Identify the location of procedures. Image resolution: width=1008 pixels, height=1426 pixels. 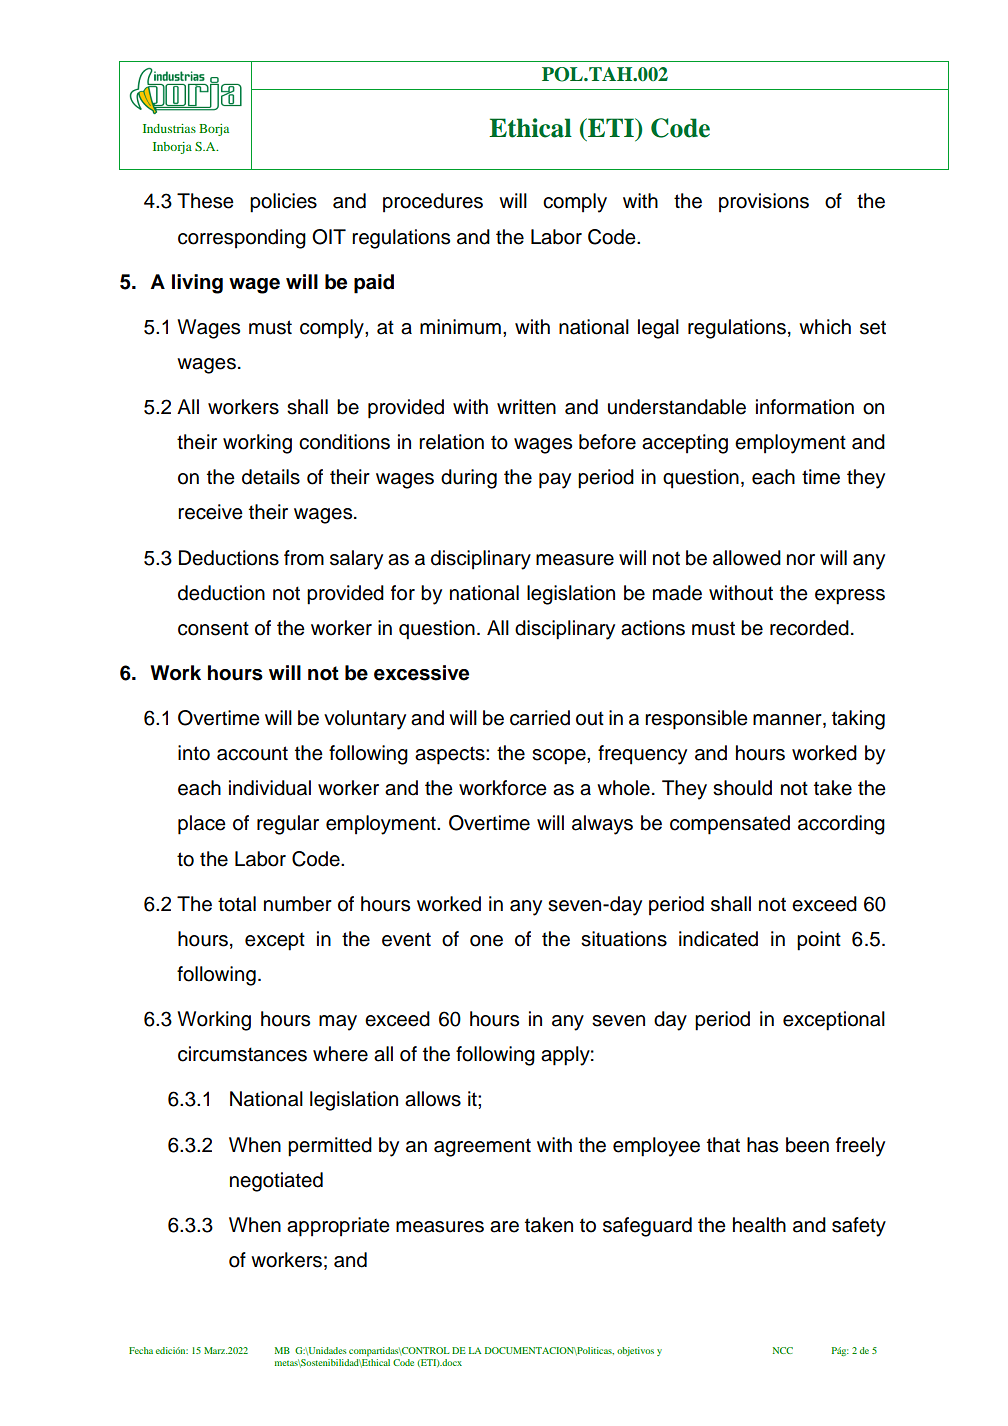
(433, 203).
